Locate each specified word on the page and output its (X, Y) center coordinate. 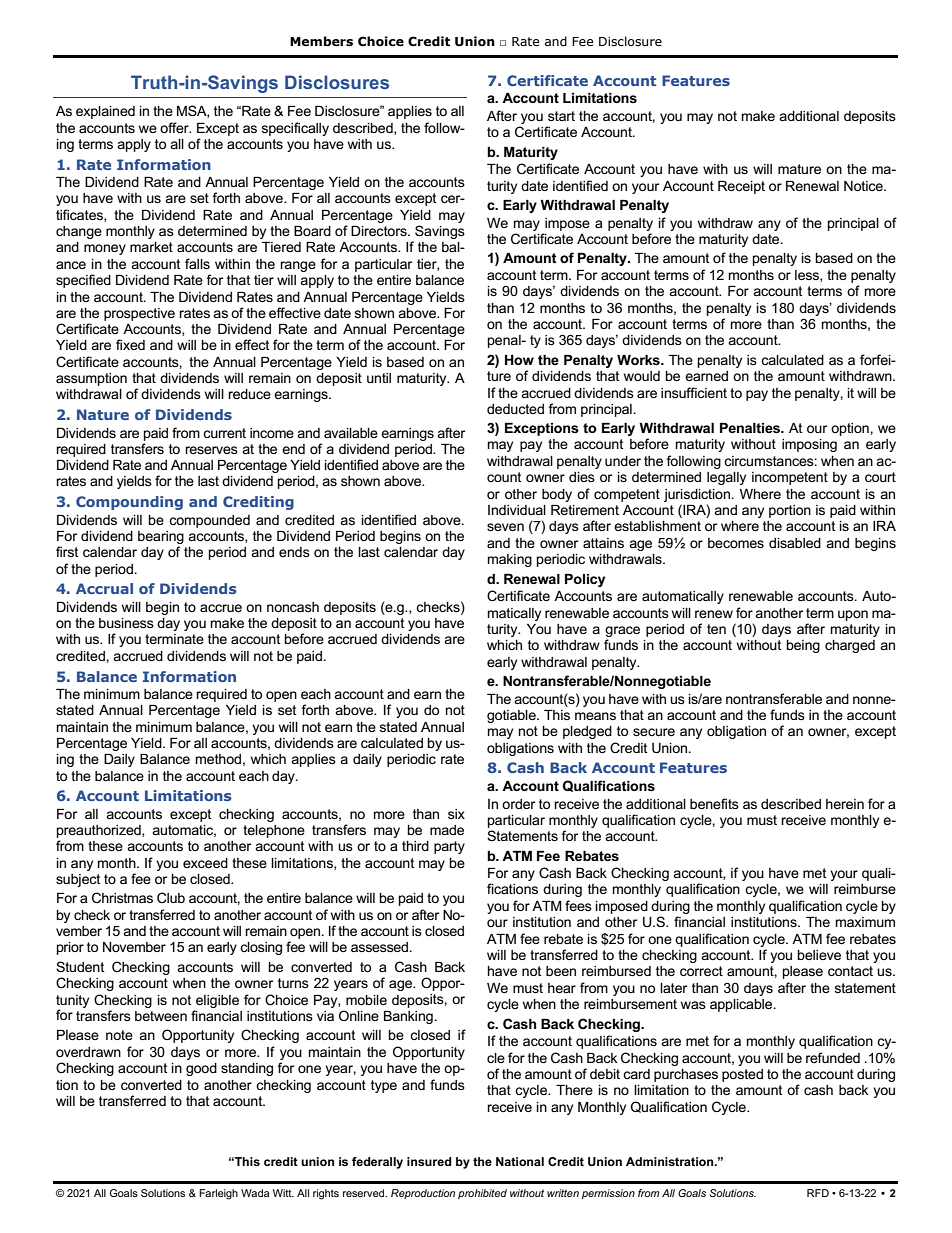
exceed (205, 863)
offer (175, 127)
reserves (211, 450)
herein (845, 804)
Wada (255, 1193)
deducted (515, 409)
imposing (809, 445)
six (456, 814)
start (561, 116)
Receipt (741, 187)
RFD (818, 1193)
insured (429, 1161)
